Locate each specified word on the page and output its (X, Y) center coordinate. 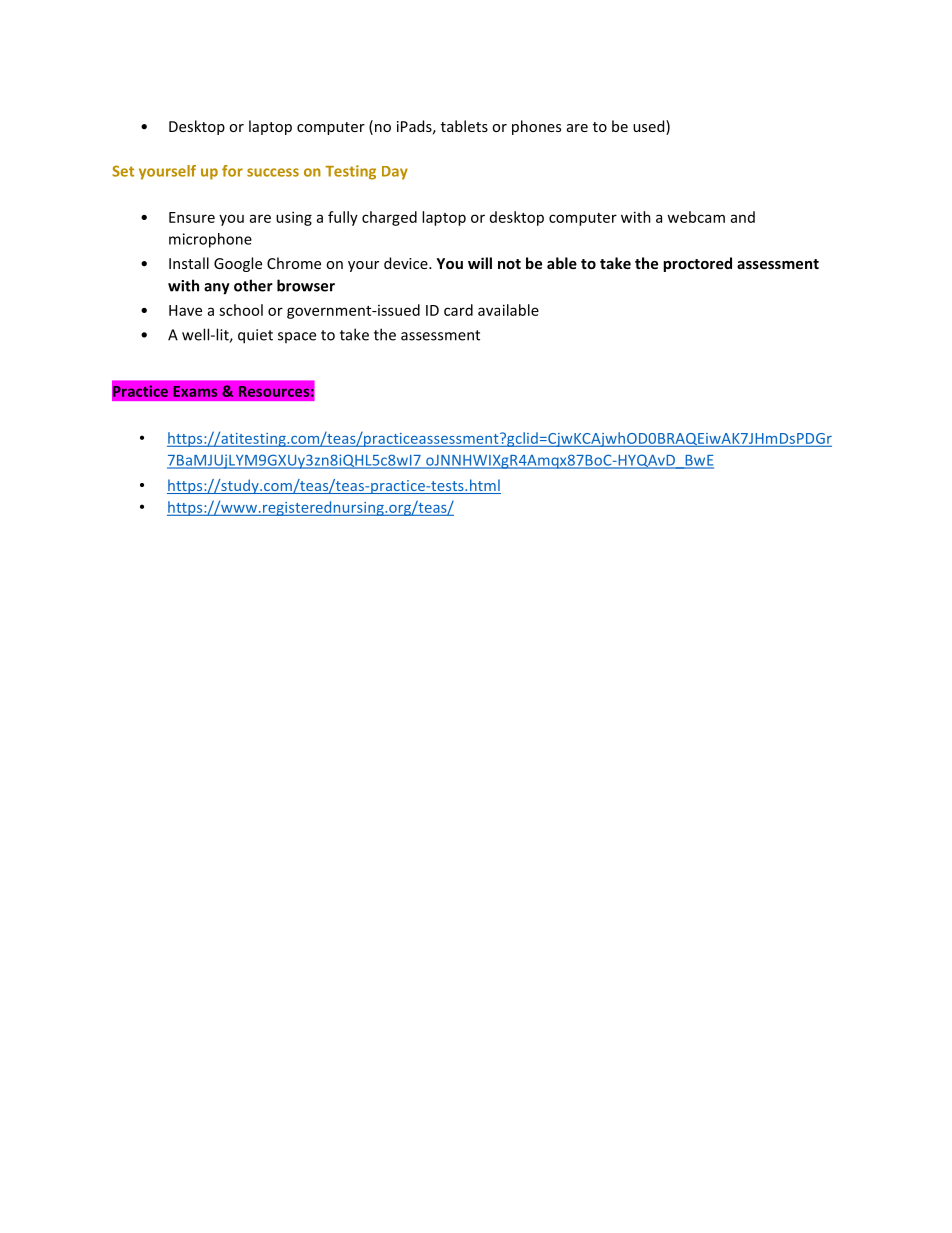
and (743, 217)
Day (395, 173)
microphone (210, 240)
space (297, 337)
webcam (696, 217)
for (232, 171)
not (509, 264)
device (407, 263)
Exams (195, 391)
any (217, 289)
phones (536, 127)
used (650, 127)
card (458, 310)
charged (389, 218)
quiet (255, 336)
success (273, 172)
